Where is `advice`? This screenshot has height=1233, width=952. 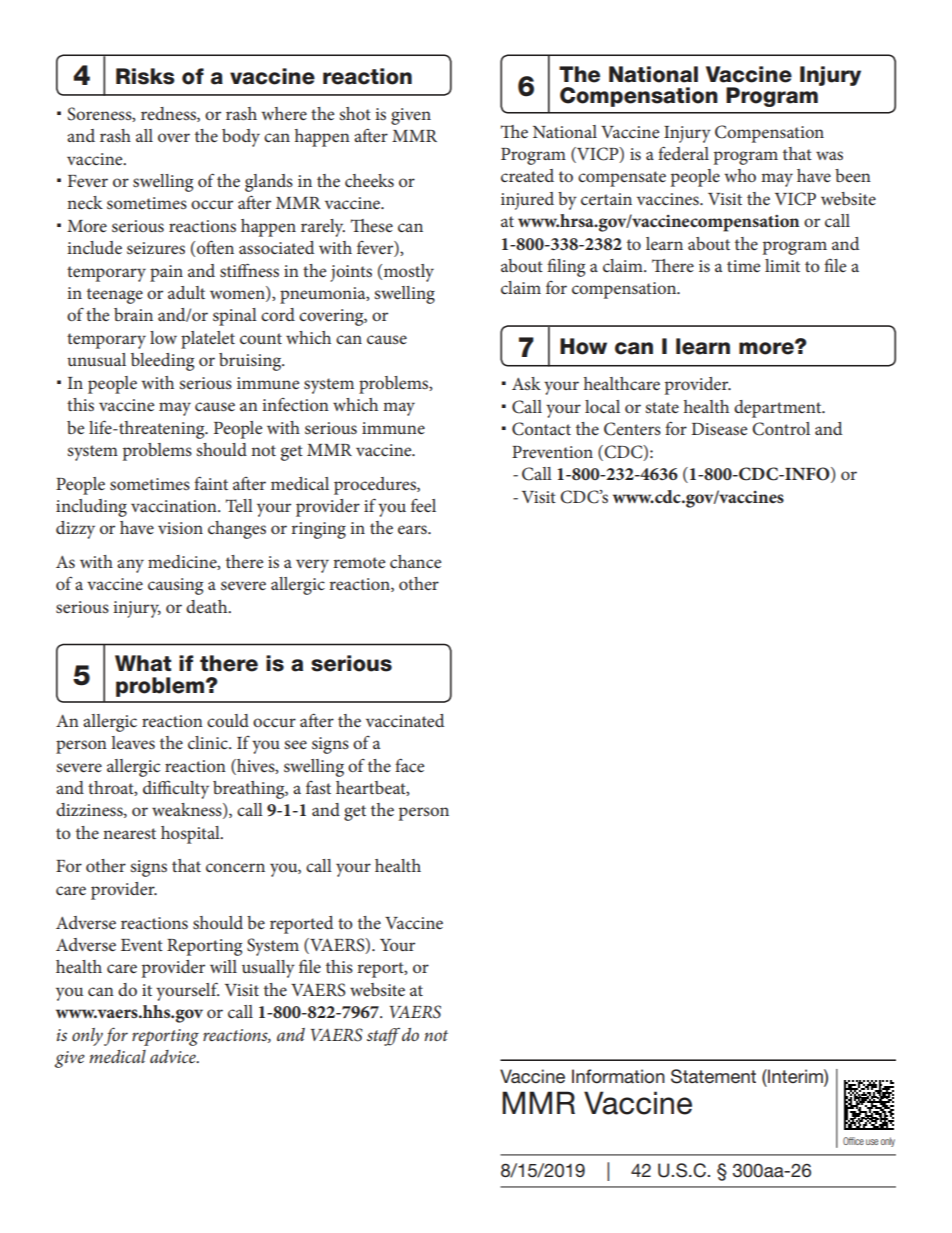 advice is located at coordinates (174, 1056).
